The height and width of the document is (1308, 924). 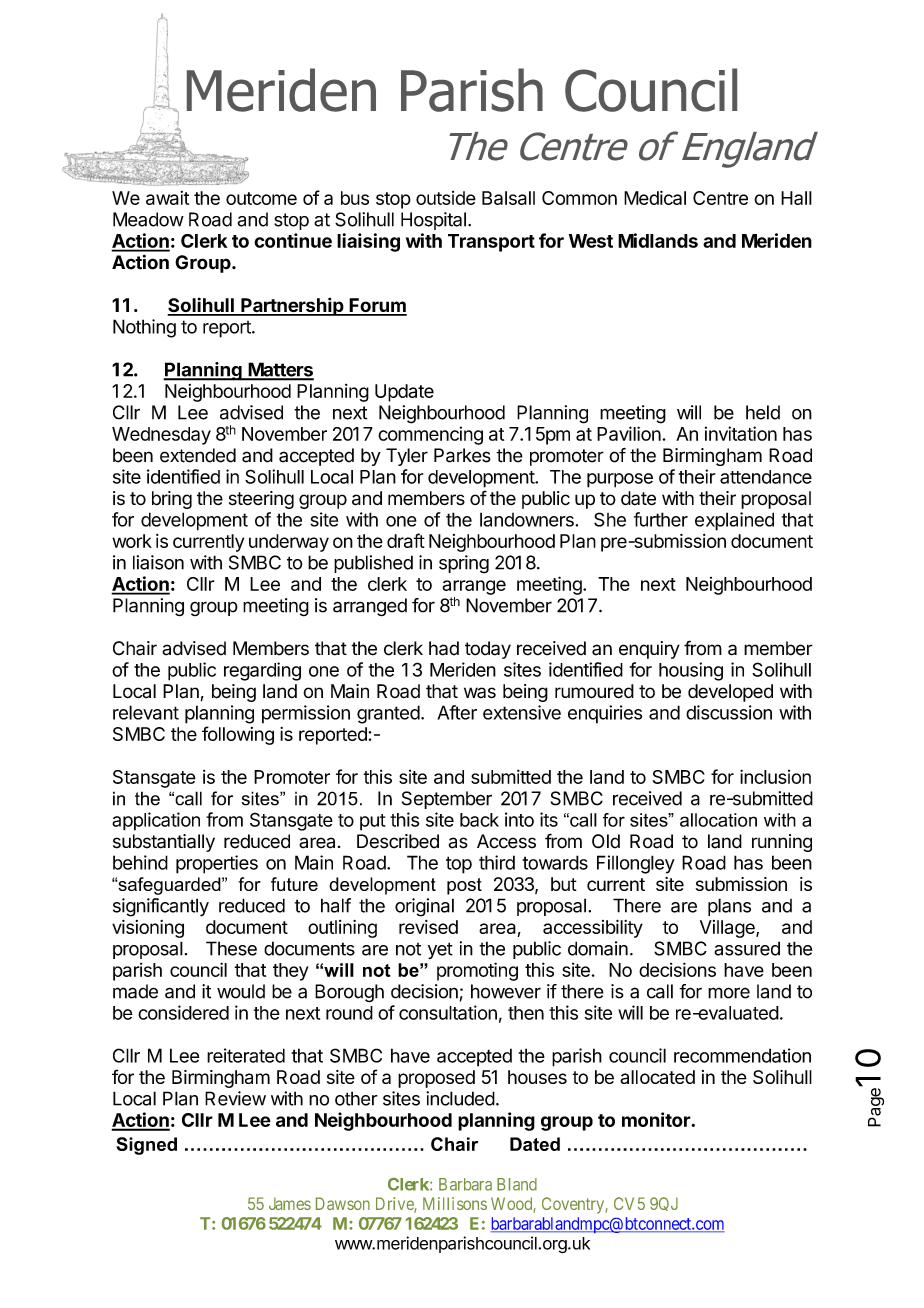 I want to click on following, so click(x=238, y=735).
